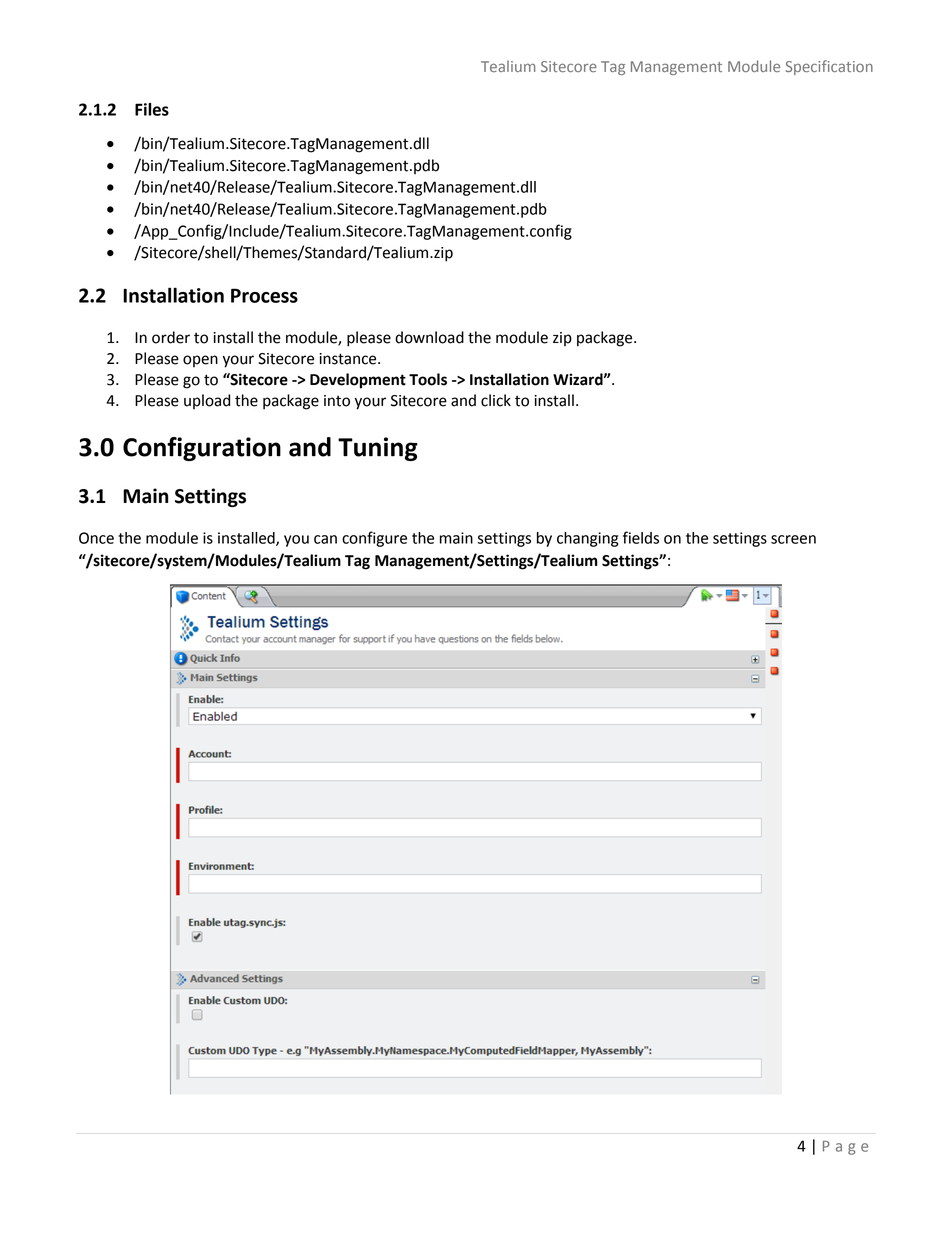  I want to click on order, so click(171, 337).
